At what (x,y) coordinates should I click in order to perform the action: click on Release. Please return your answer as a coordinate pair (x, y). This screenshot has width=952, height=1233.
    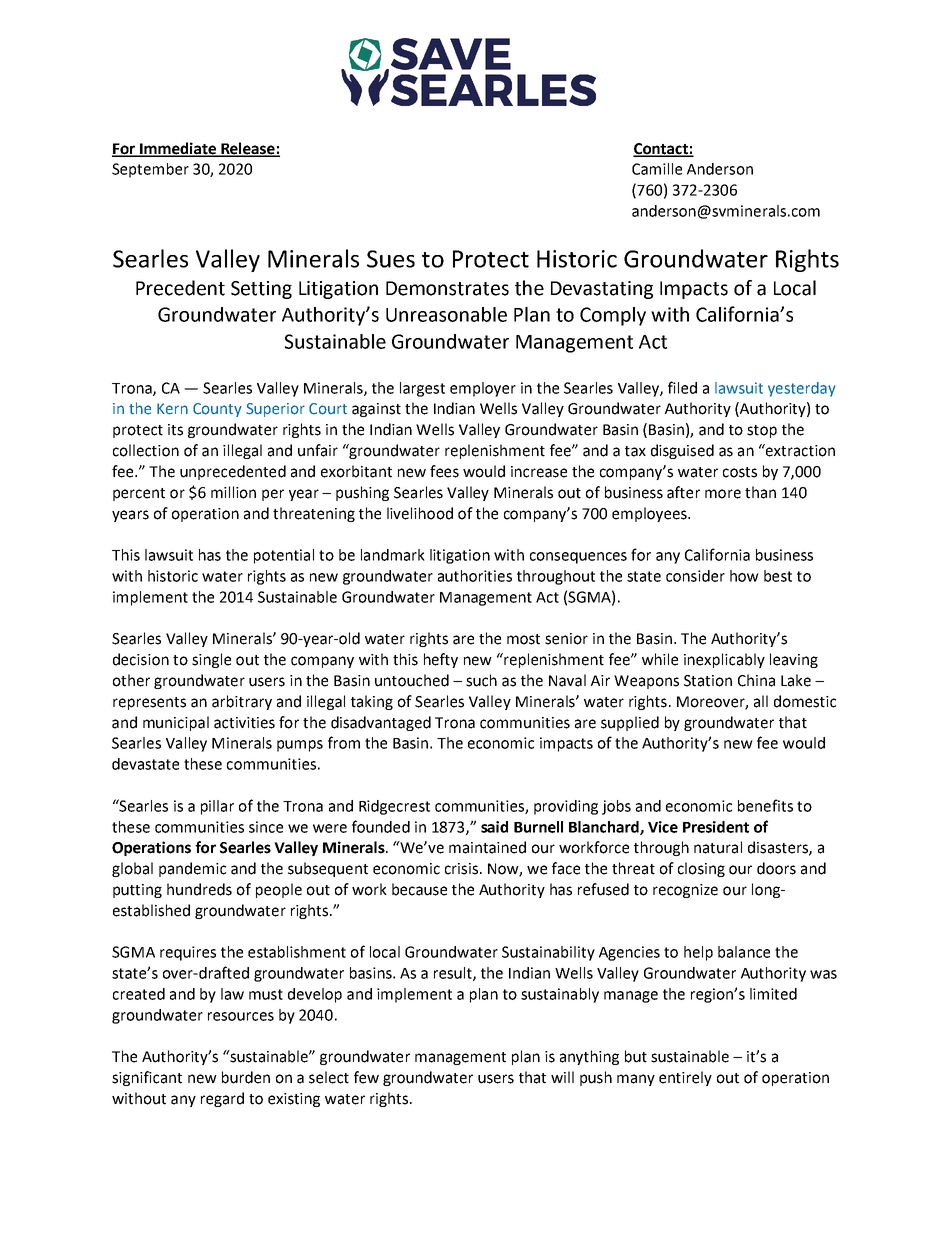
    Looking at the image, I should click on (248, 149).
